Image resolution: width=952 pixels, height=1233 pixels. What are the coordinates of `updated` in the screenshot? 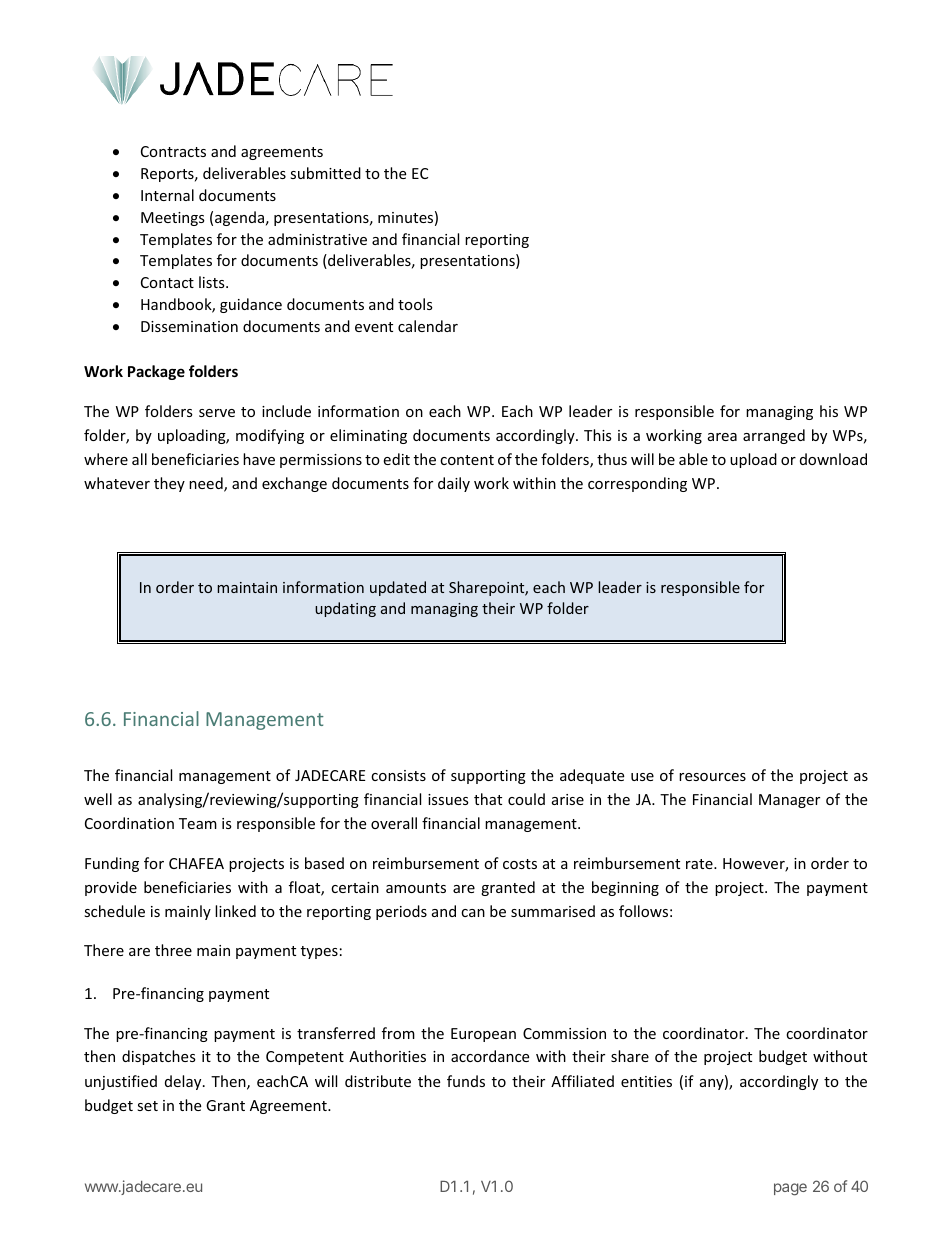 It's located at (398, 588).
